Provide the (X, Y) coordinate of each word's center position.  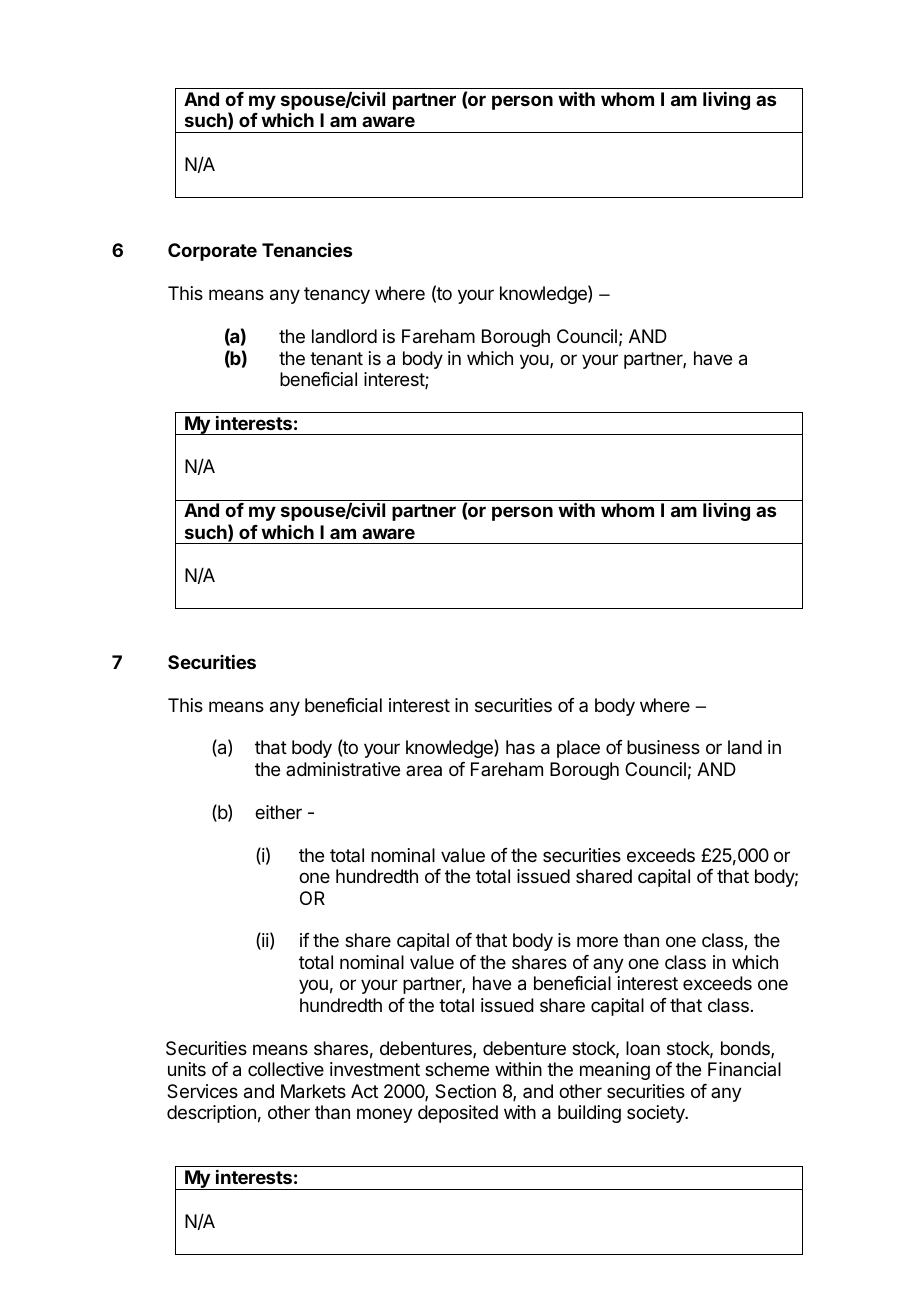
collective (286, 1069)
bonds (746, 1049)
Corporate (212, 252)
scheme (457, 1069)
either (278, 812)
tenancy (337, 295)
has (520, 747)
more (597, 941)
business (663, 747)
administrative (343, 769)
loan (643, 1048)
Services (202, 1091)
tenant (336, 359)
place (578, 749)
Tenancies (307, 249)
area (424, 770)
